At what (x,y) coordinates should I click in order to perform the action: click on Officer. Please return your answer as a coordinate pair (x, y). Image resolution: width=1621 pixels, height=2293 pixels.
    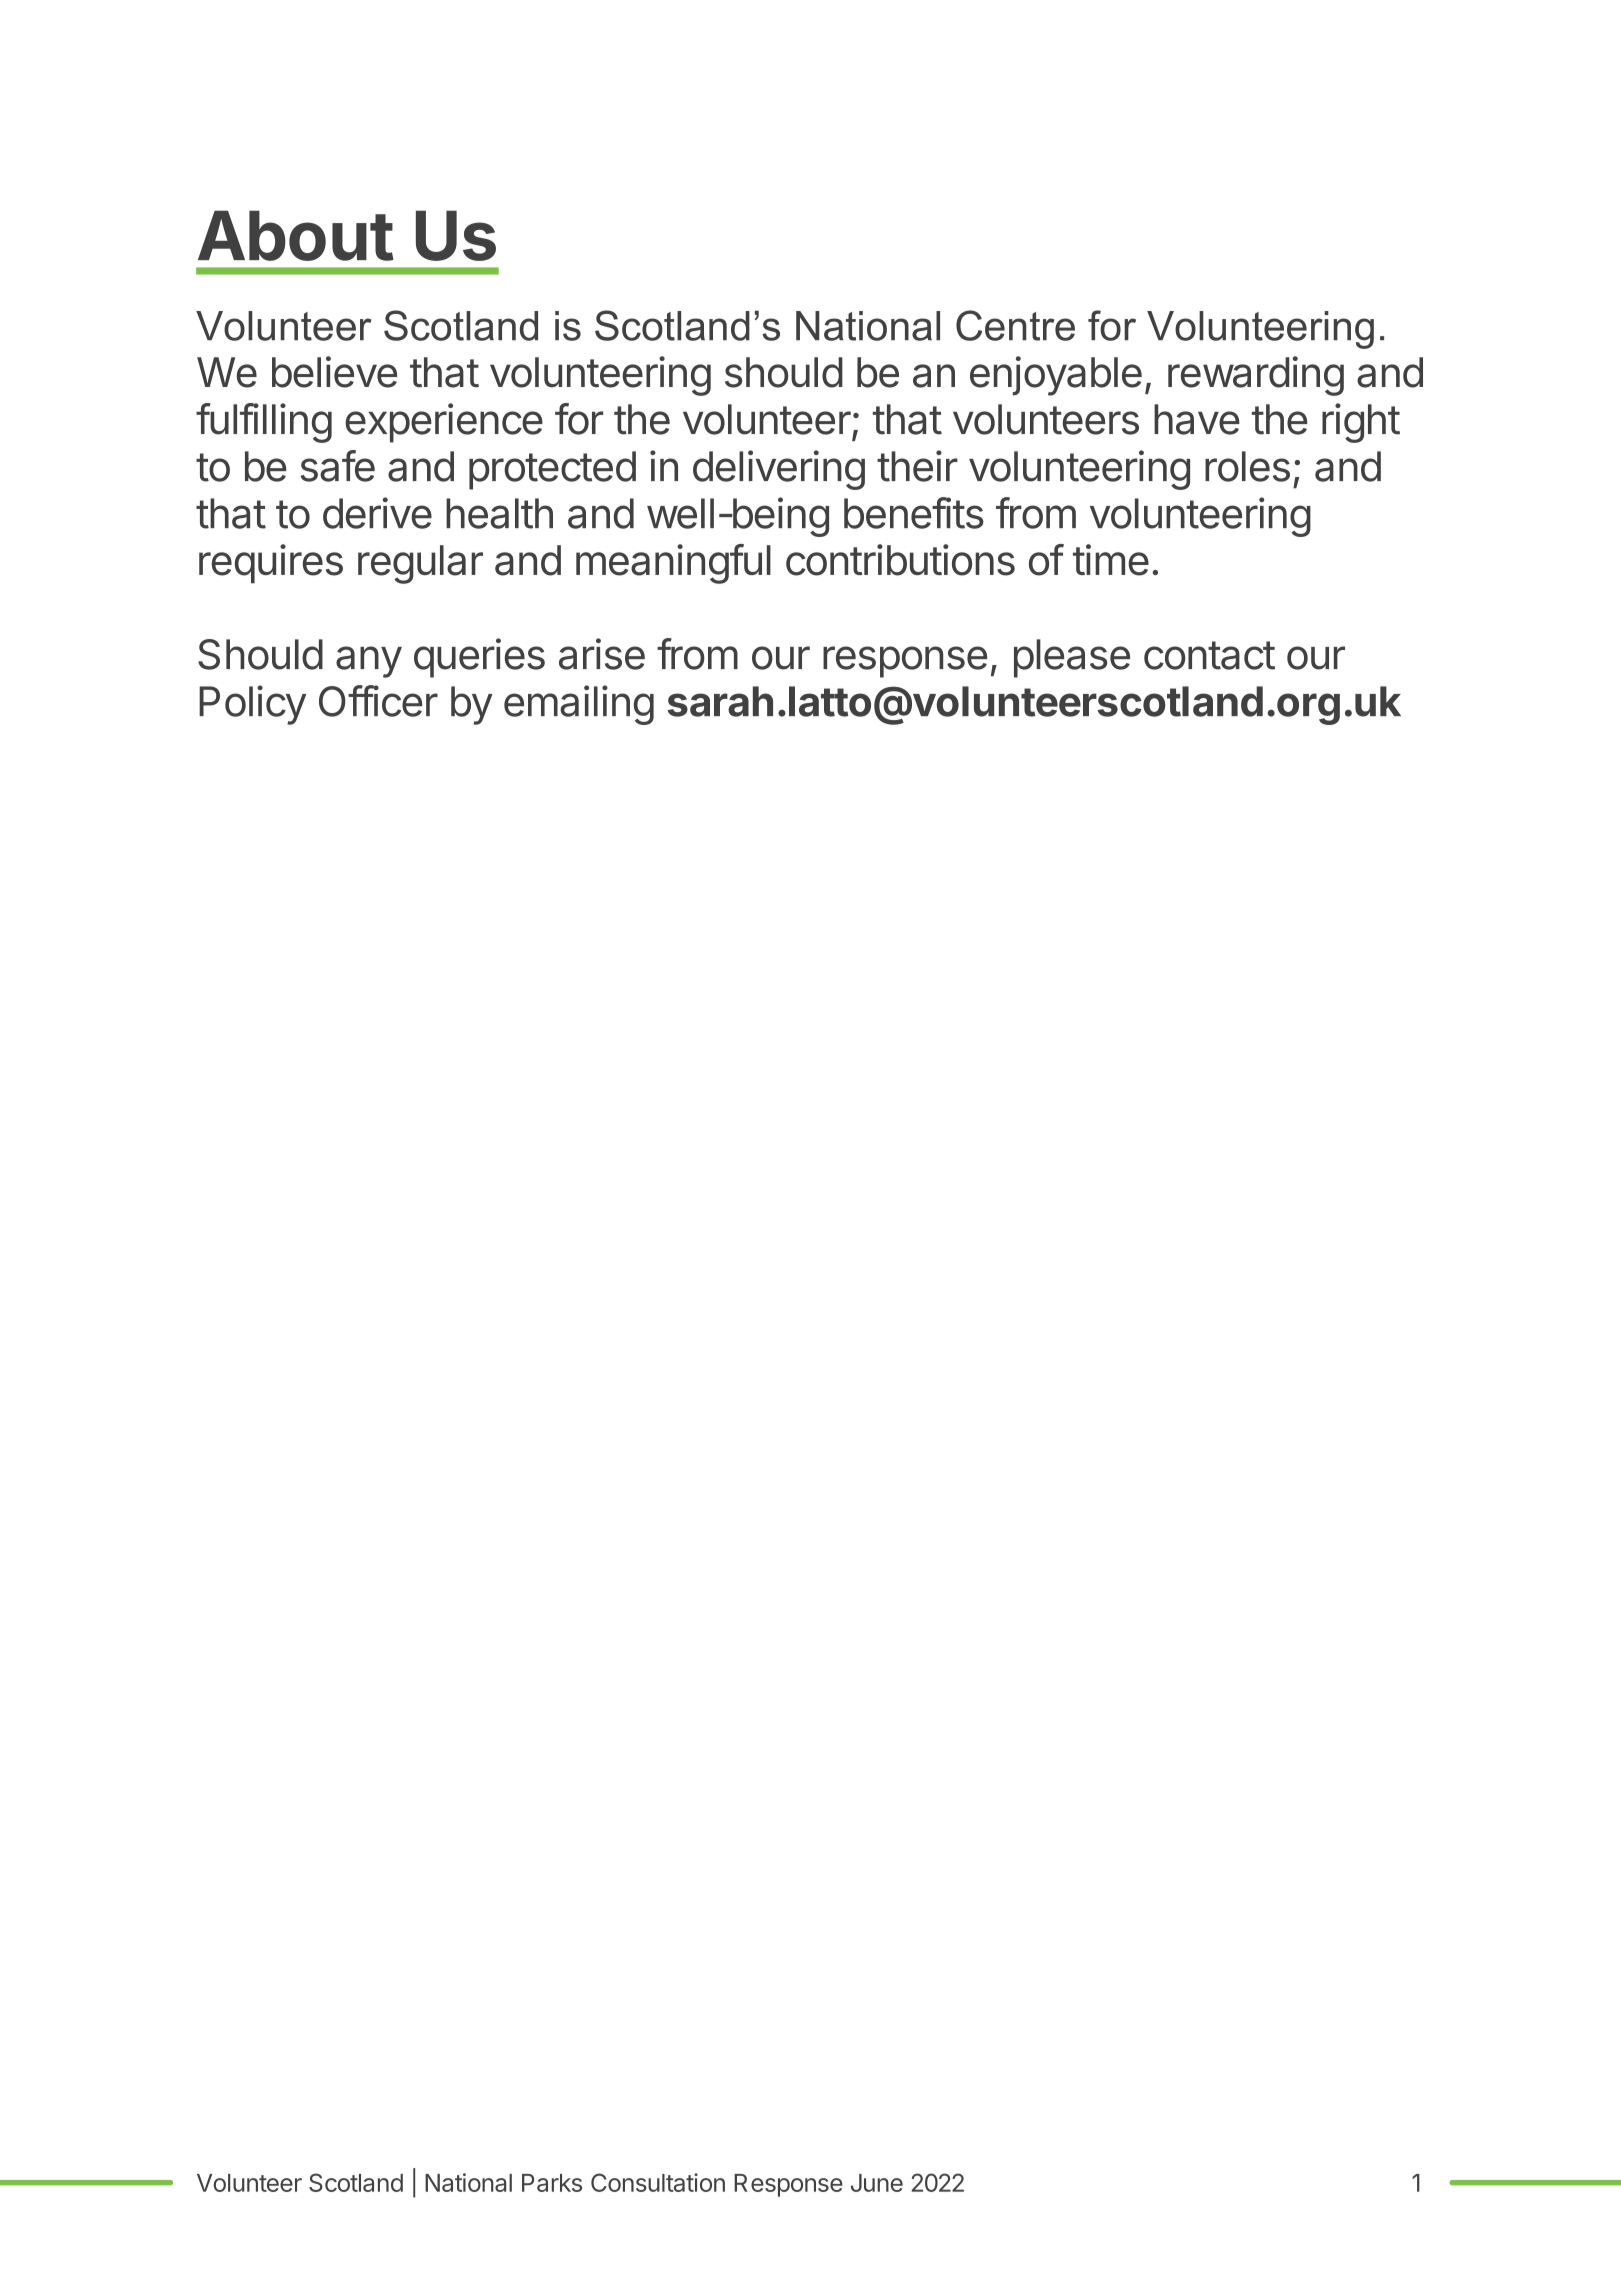
    Looking at the image, I should click on (378, 701).
